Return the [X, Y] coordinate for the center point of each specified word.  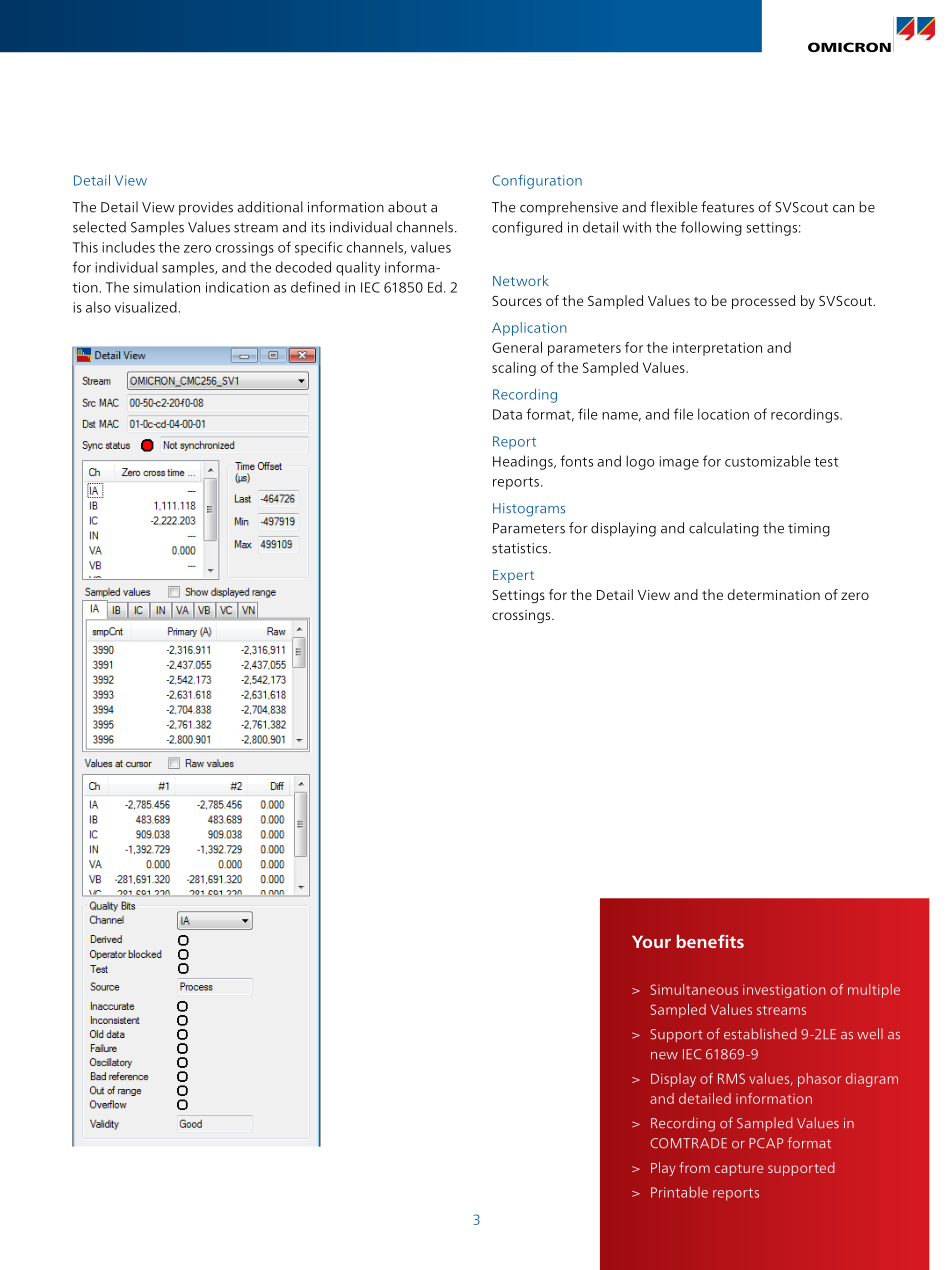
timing [809, 530]
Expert [513, 576]
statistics [521, 548]
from [694, 1167]
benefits [710, 941]
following [711, 228]
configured [527, 228]
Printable [679, 1192]
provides [206, 208]
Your [651, 941]
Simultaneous [694, 989]
